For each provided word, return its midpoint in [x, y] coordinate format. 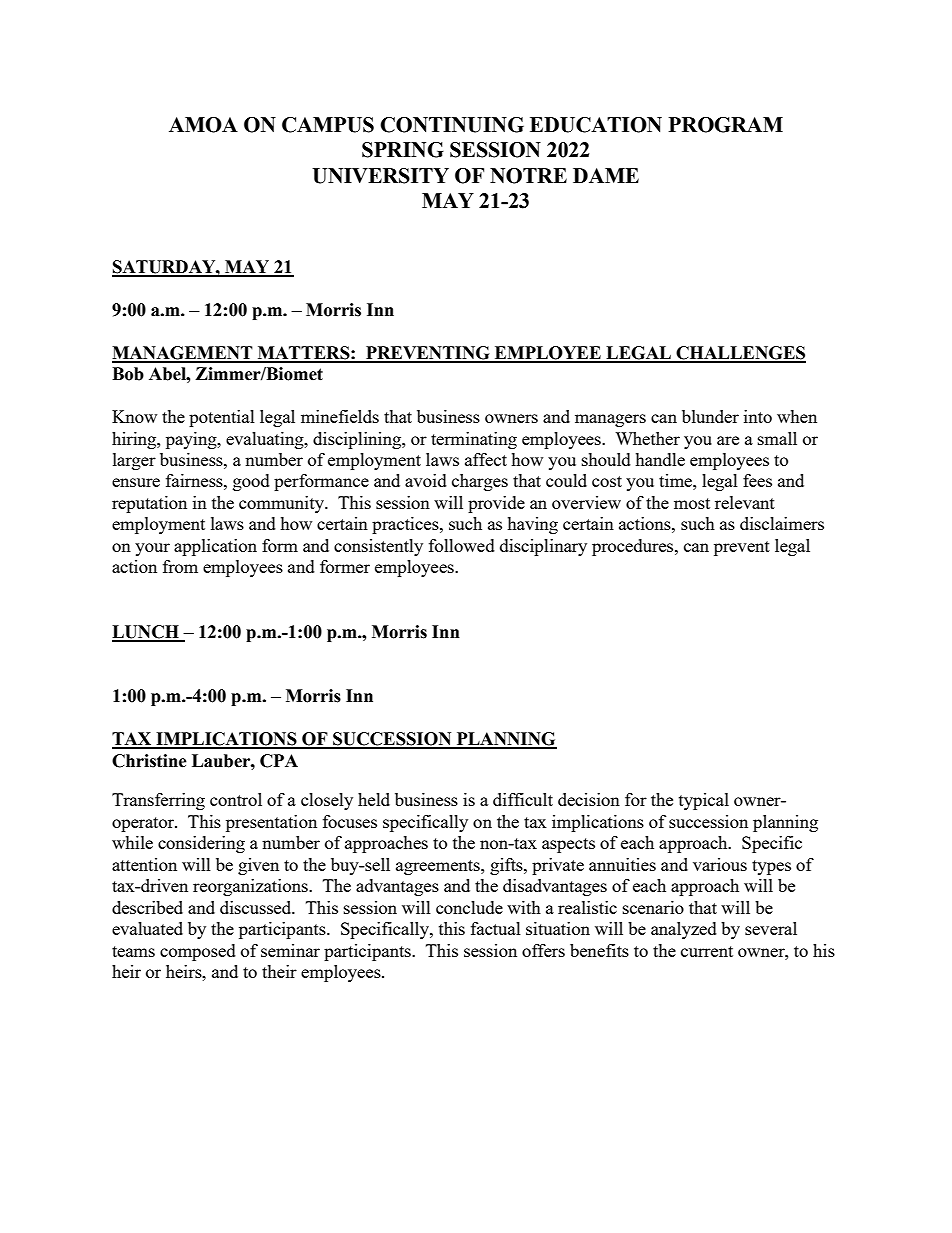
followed [462, 545]
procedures [634, 547]
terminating [474, 440]
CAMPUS [328, 125]
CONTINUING [452, 125]
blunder [710, 416]
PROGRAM [726, 125]
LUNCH [146, 633]
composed [198, 952]
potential [222, 418]
